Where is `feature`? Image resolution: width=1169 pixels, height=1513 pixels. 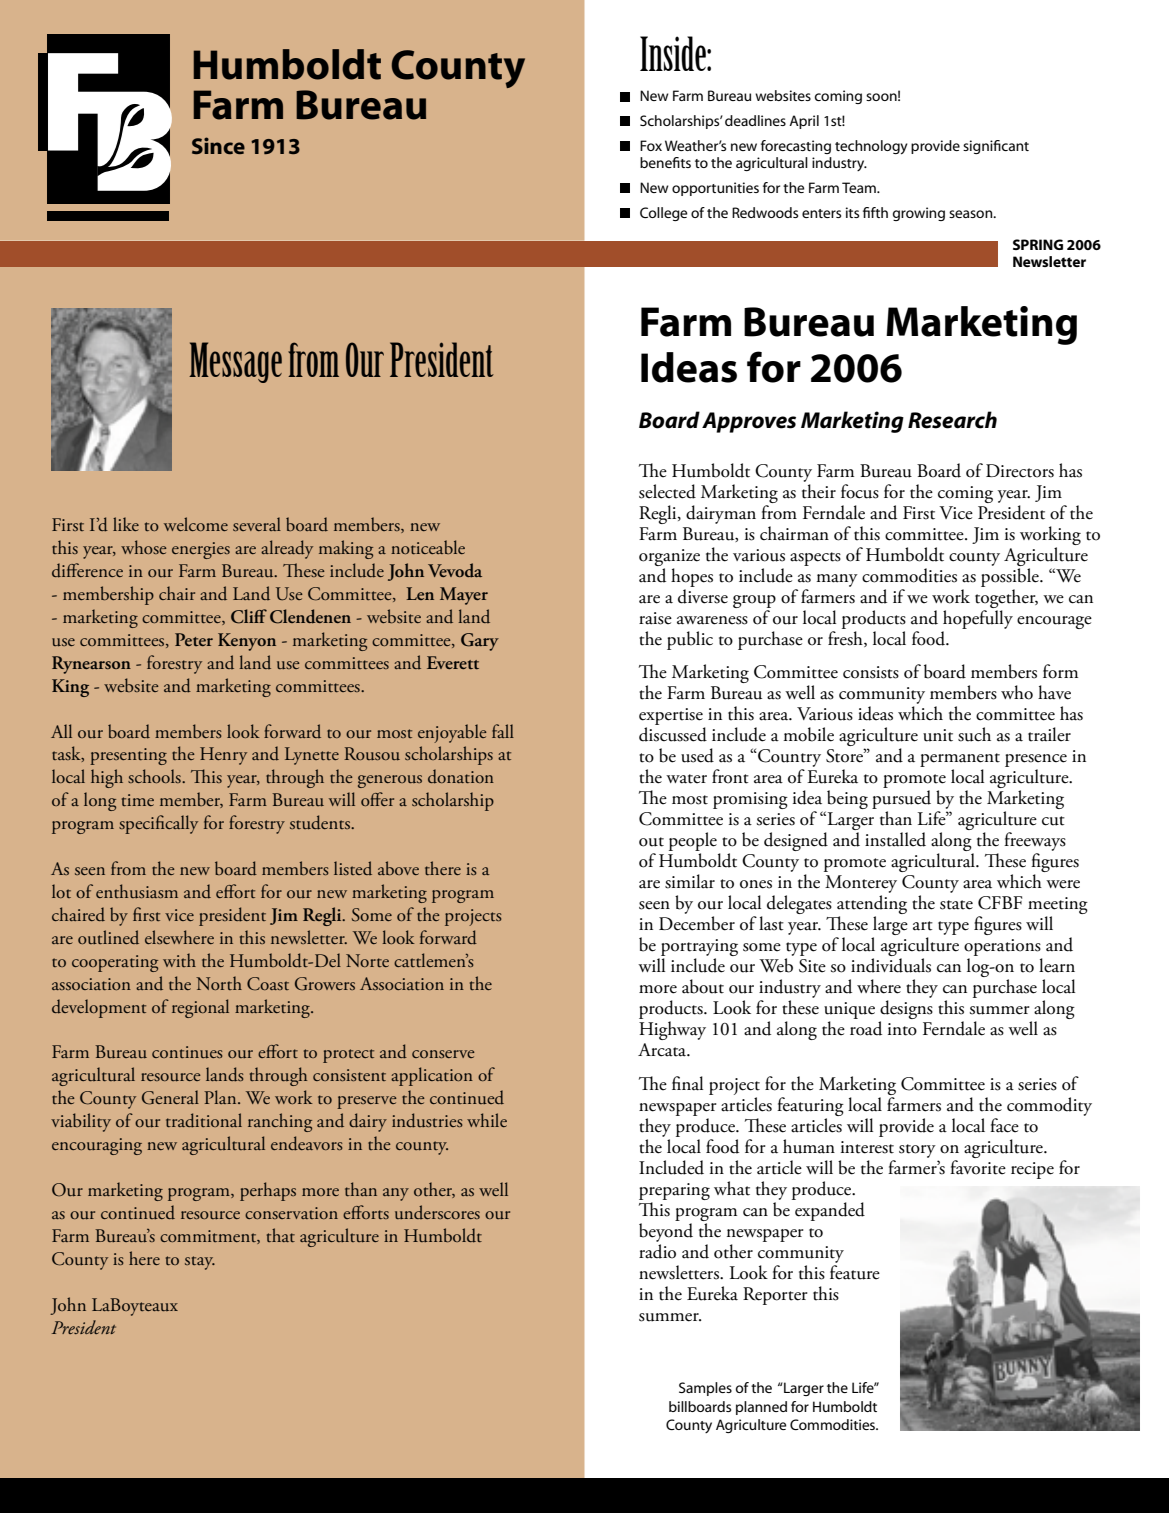
feature is located at coordinates (855, 1271).
